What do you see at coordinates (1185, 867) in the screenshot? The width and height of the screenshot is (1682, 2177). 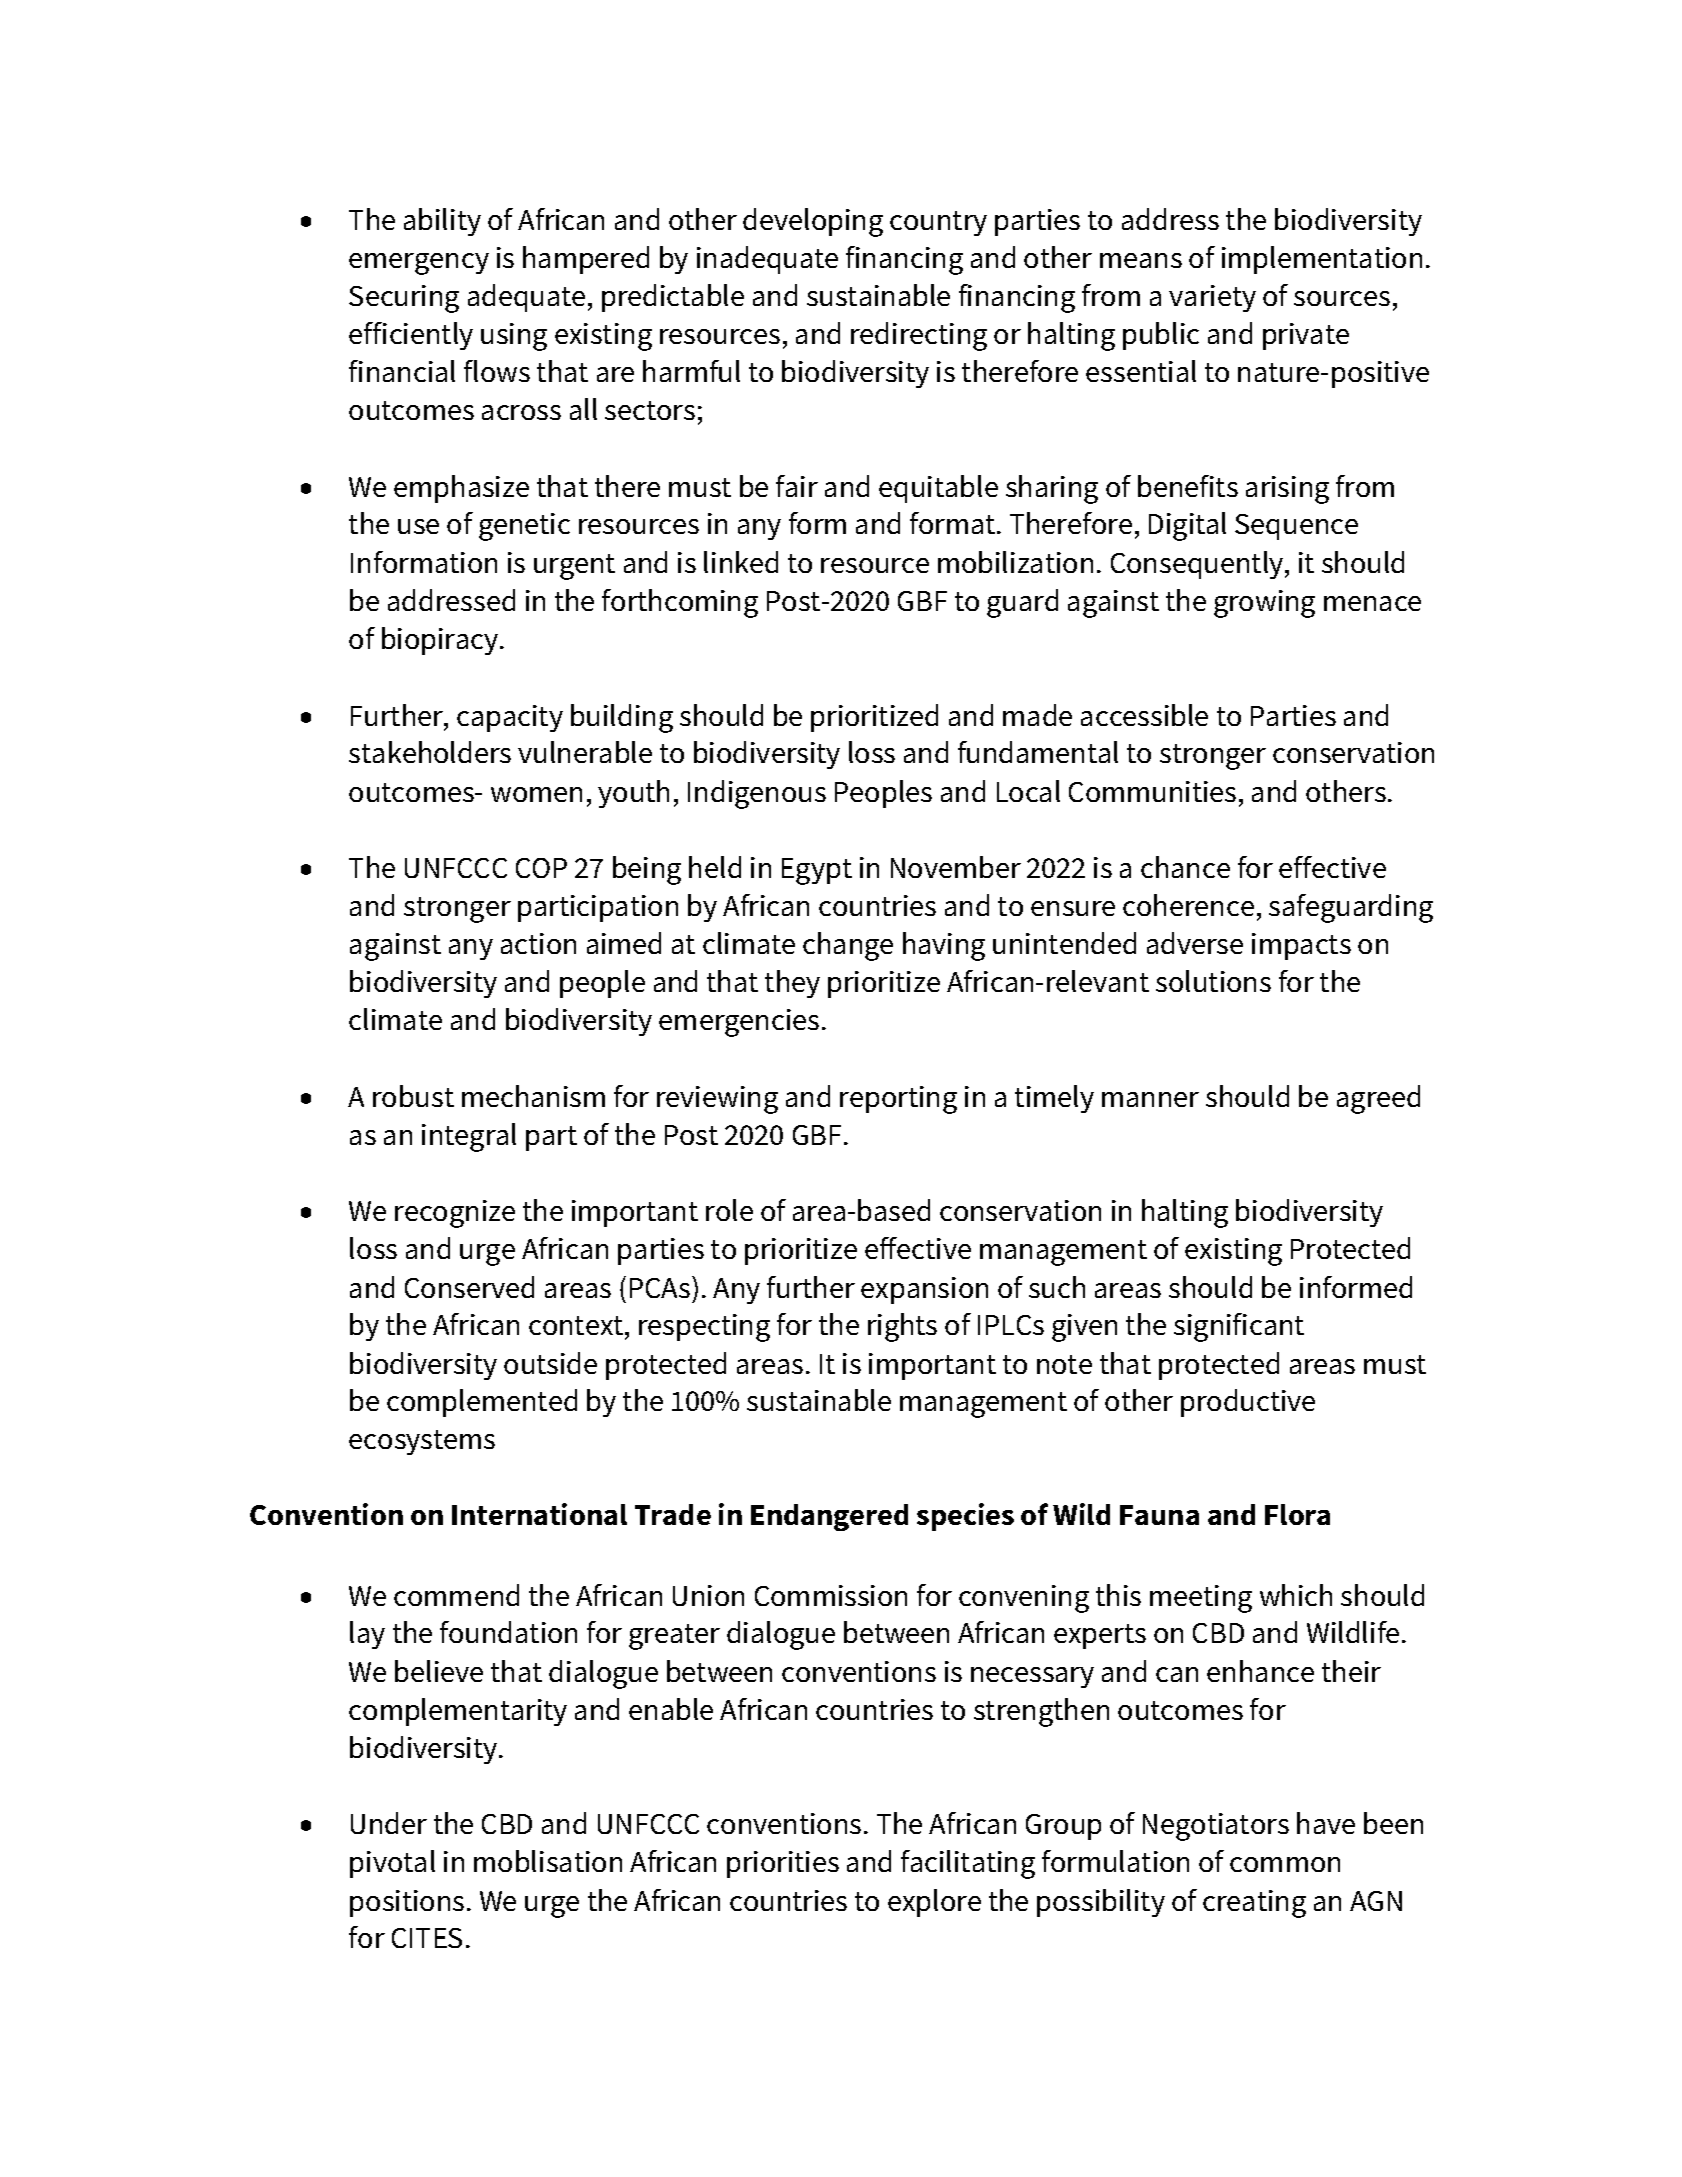 I see `chance` at bounding box center [1185, 867].
